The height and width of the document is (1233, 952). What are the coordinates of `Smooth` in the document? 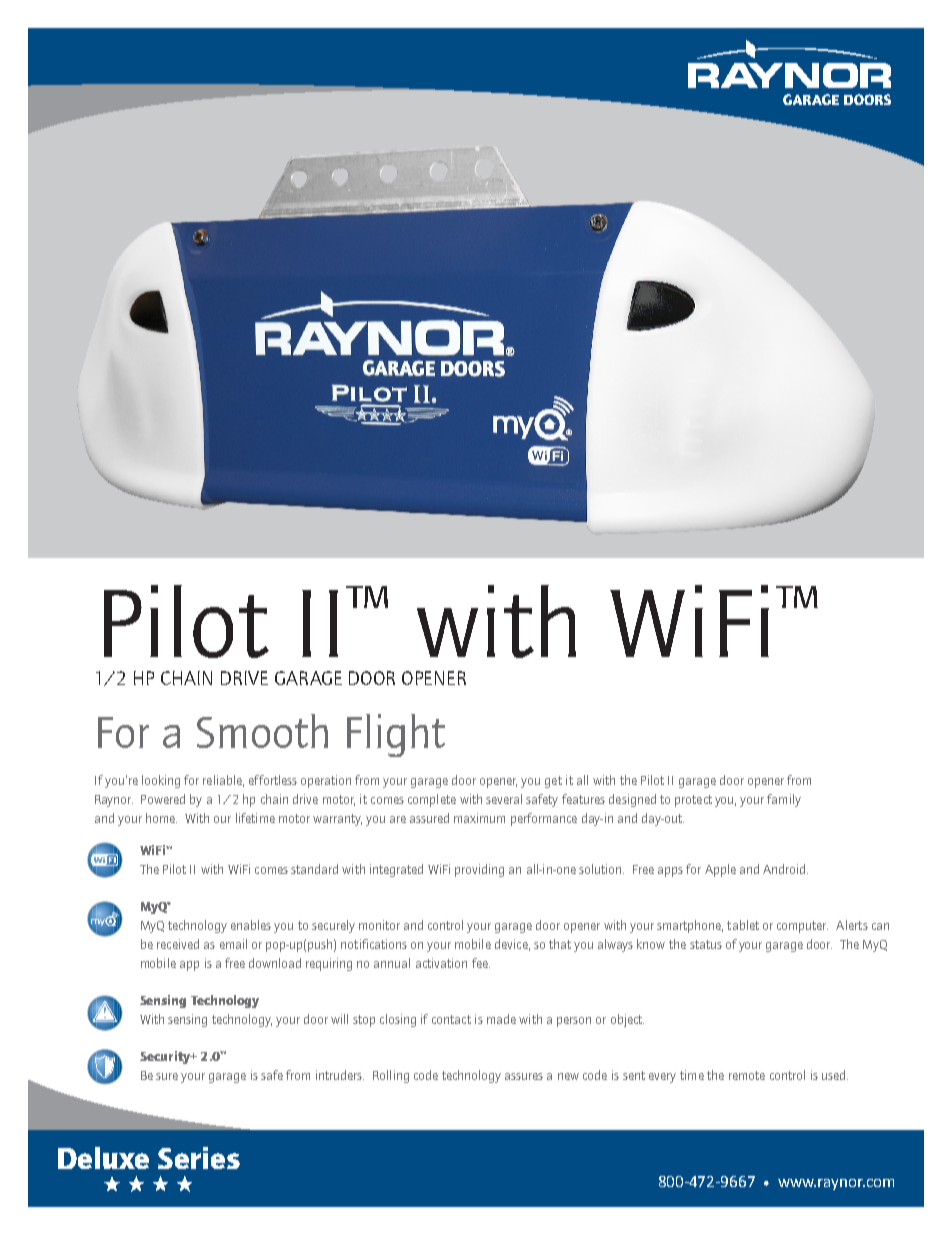 It's located at (262, 731).
